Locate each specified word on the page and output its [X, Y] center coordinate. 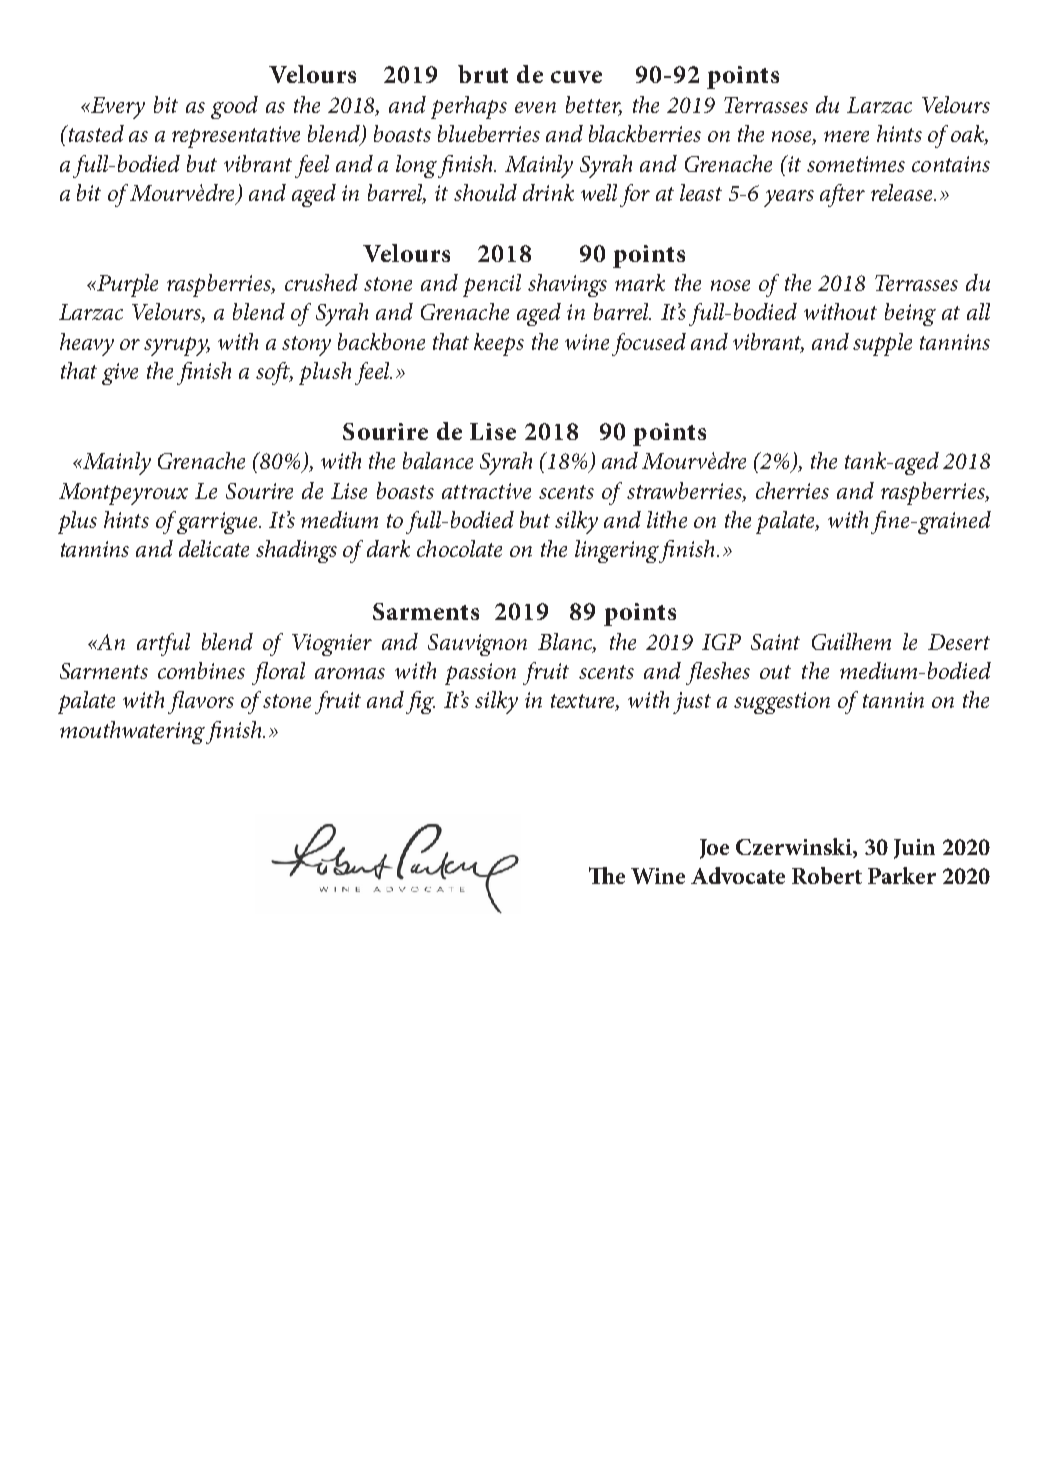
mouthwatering [132, 732]
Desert [959, 642]
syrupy [177, 346]
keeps [499, 344]
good [234, 107]
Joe [714, 849]
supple [882, 344]
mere [846, 136]
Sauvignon [477, 645]
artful [163, 644]
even [535, 107]
